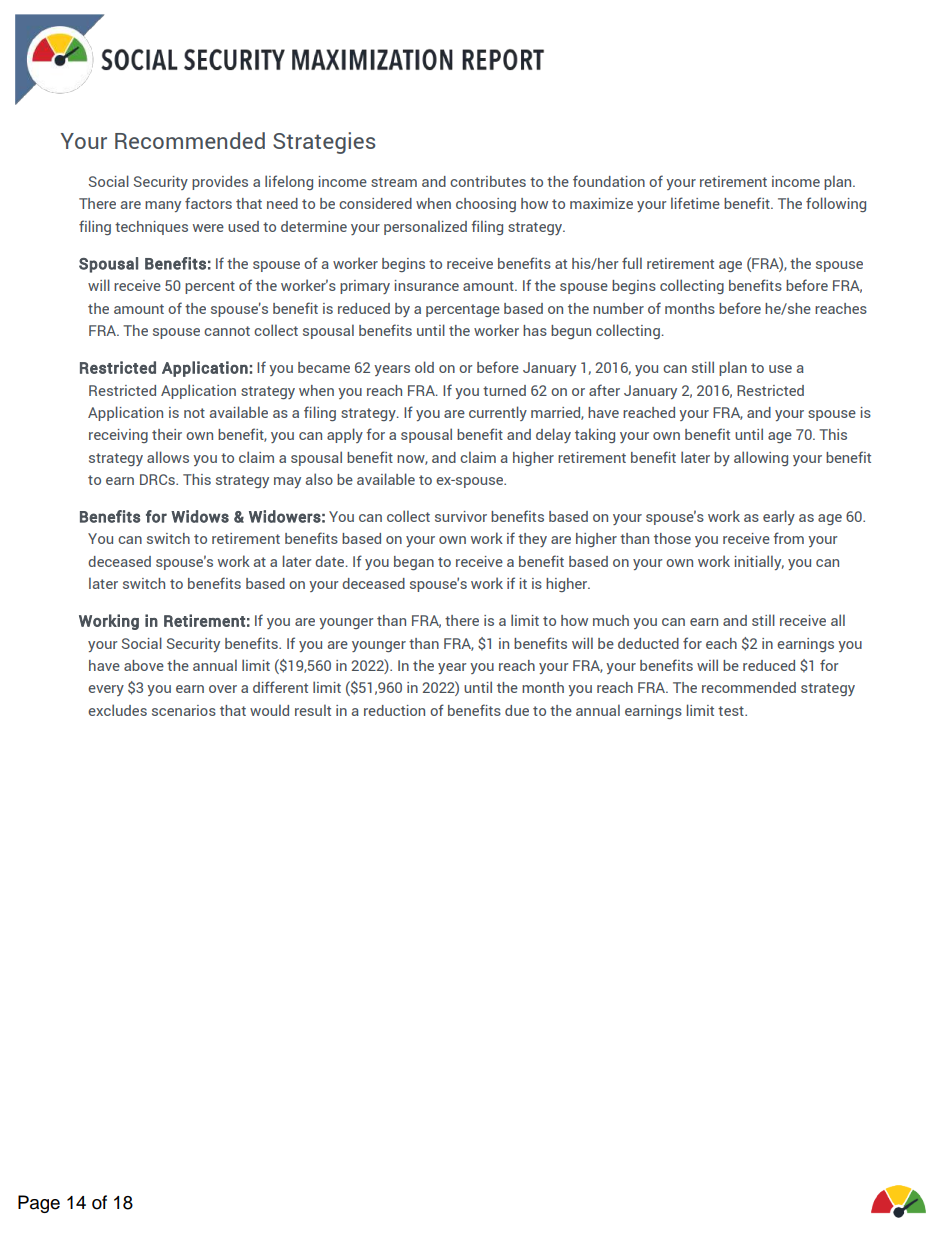 This image has height=1233, width=952. Describe the element at coordinates (163, 206) in the image. I see `many` at that location.
